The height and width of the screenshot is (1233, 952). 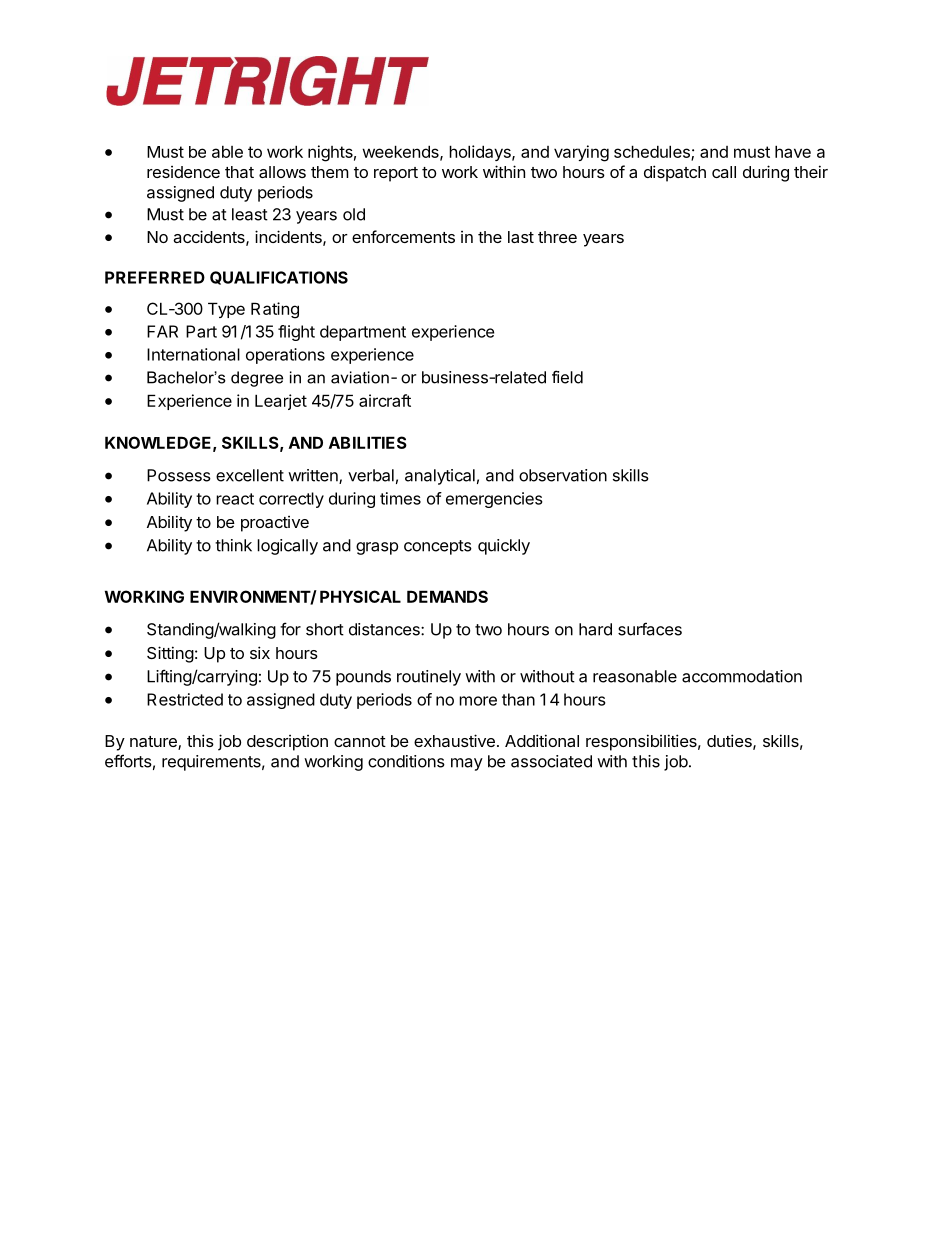 What do you see at coordinates (226, 310) in the screenshot?
I see `Type` at bounding box center [226, 310].
